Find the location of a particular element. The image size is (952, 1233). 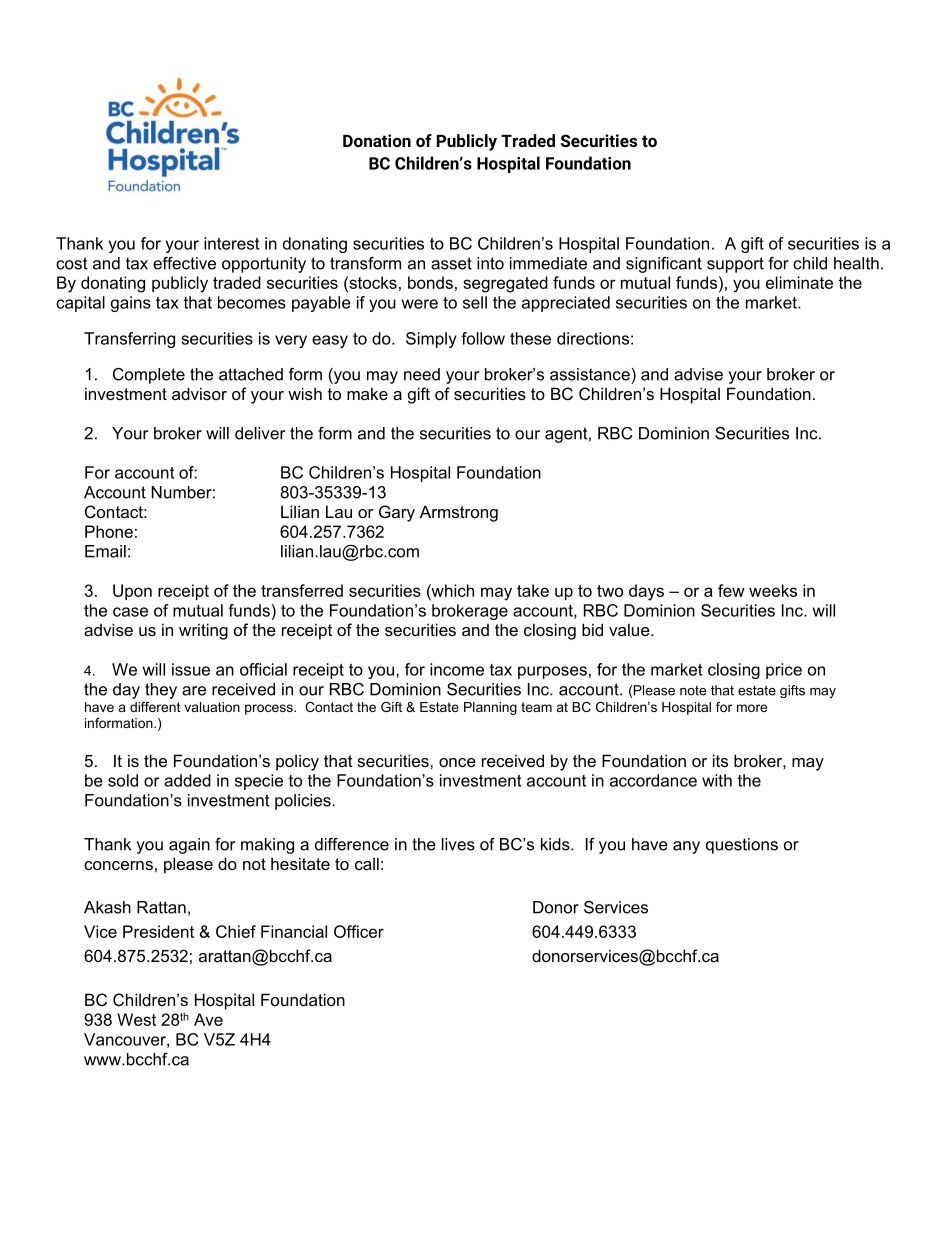

Donation is located at coordinates (377, 140).
